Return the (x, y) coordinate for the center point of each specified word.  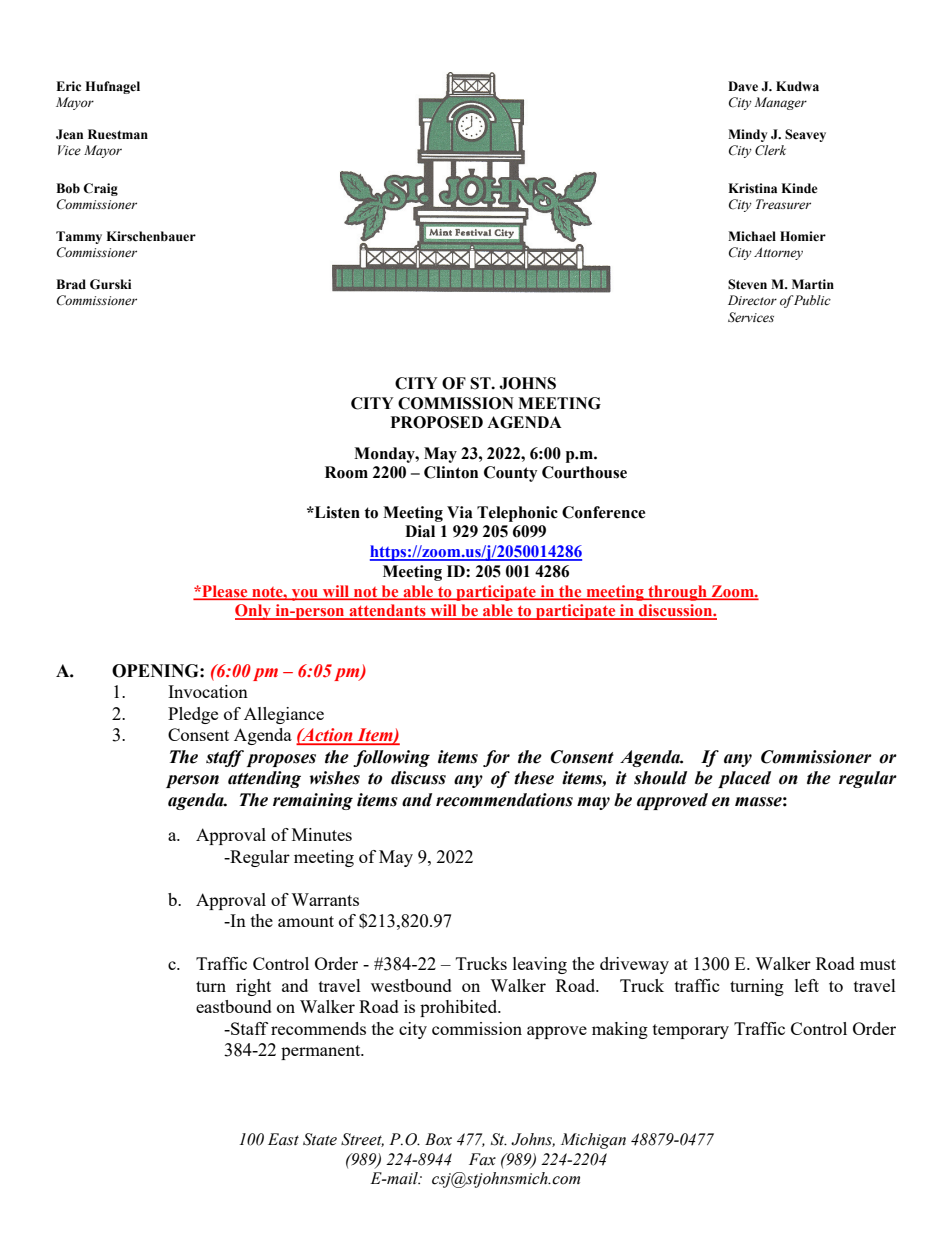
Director (752, 300)
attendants (387, 611)
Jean (69, 134)
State (320, 1139)
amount (306, 921)
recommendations (504, 800)
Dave (743, 86)
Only (254, 612)
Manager (780, 103)
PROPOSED (437, 422)
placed (744, 779)
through (677, 593)
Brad (71, 284)
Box (438, 1139)
